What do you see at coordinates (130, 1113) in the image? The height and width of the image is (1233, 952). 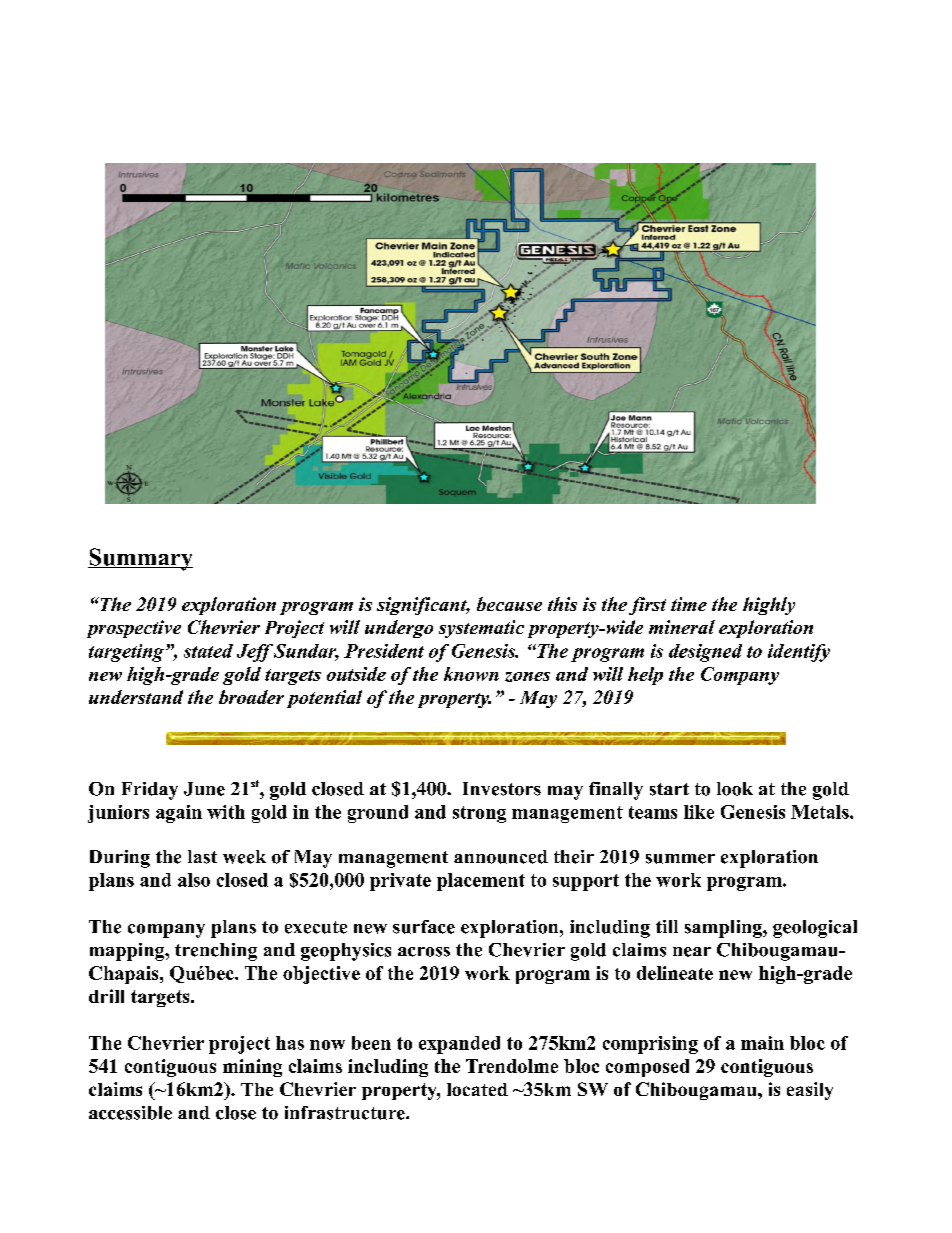 I see `accessible` at bounding box center [130, 1113].
